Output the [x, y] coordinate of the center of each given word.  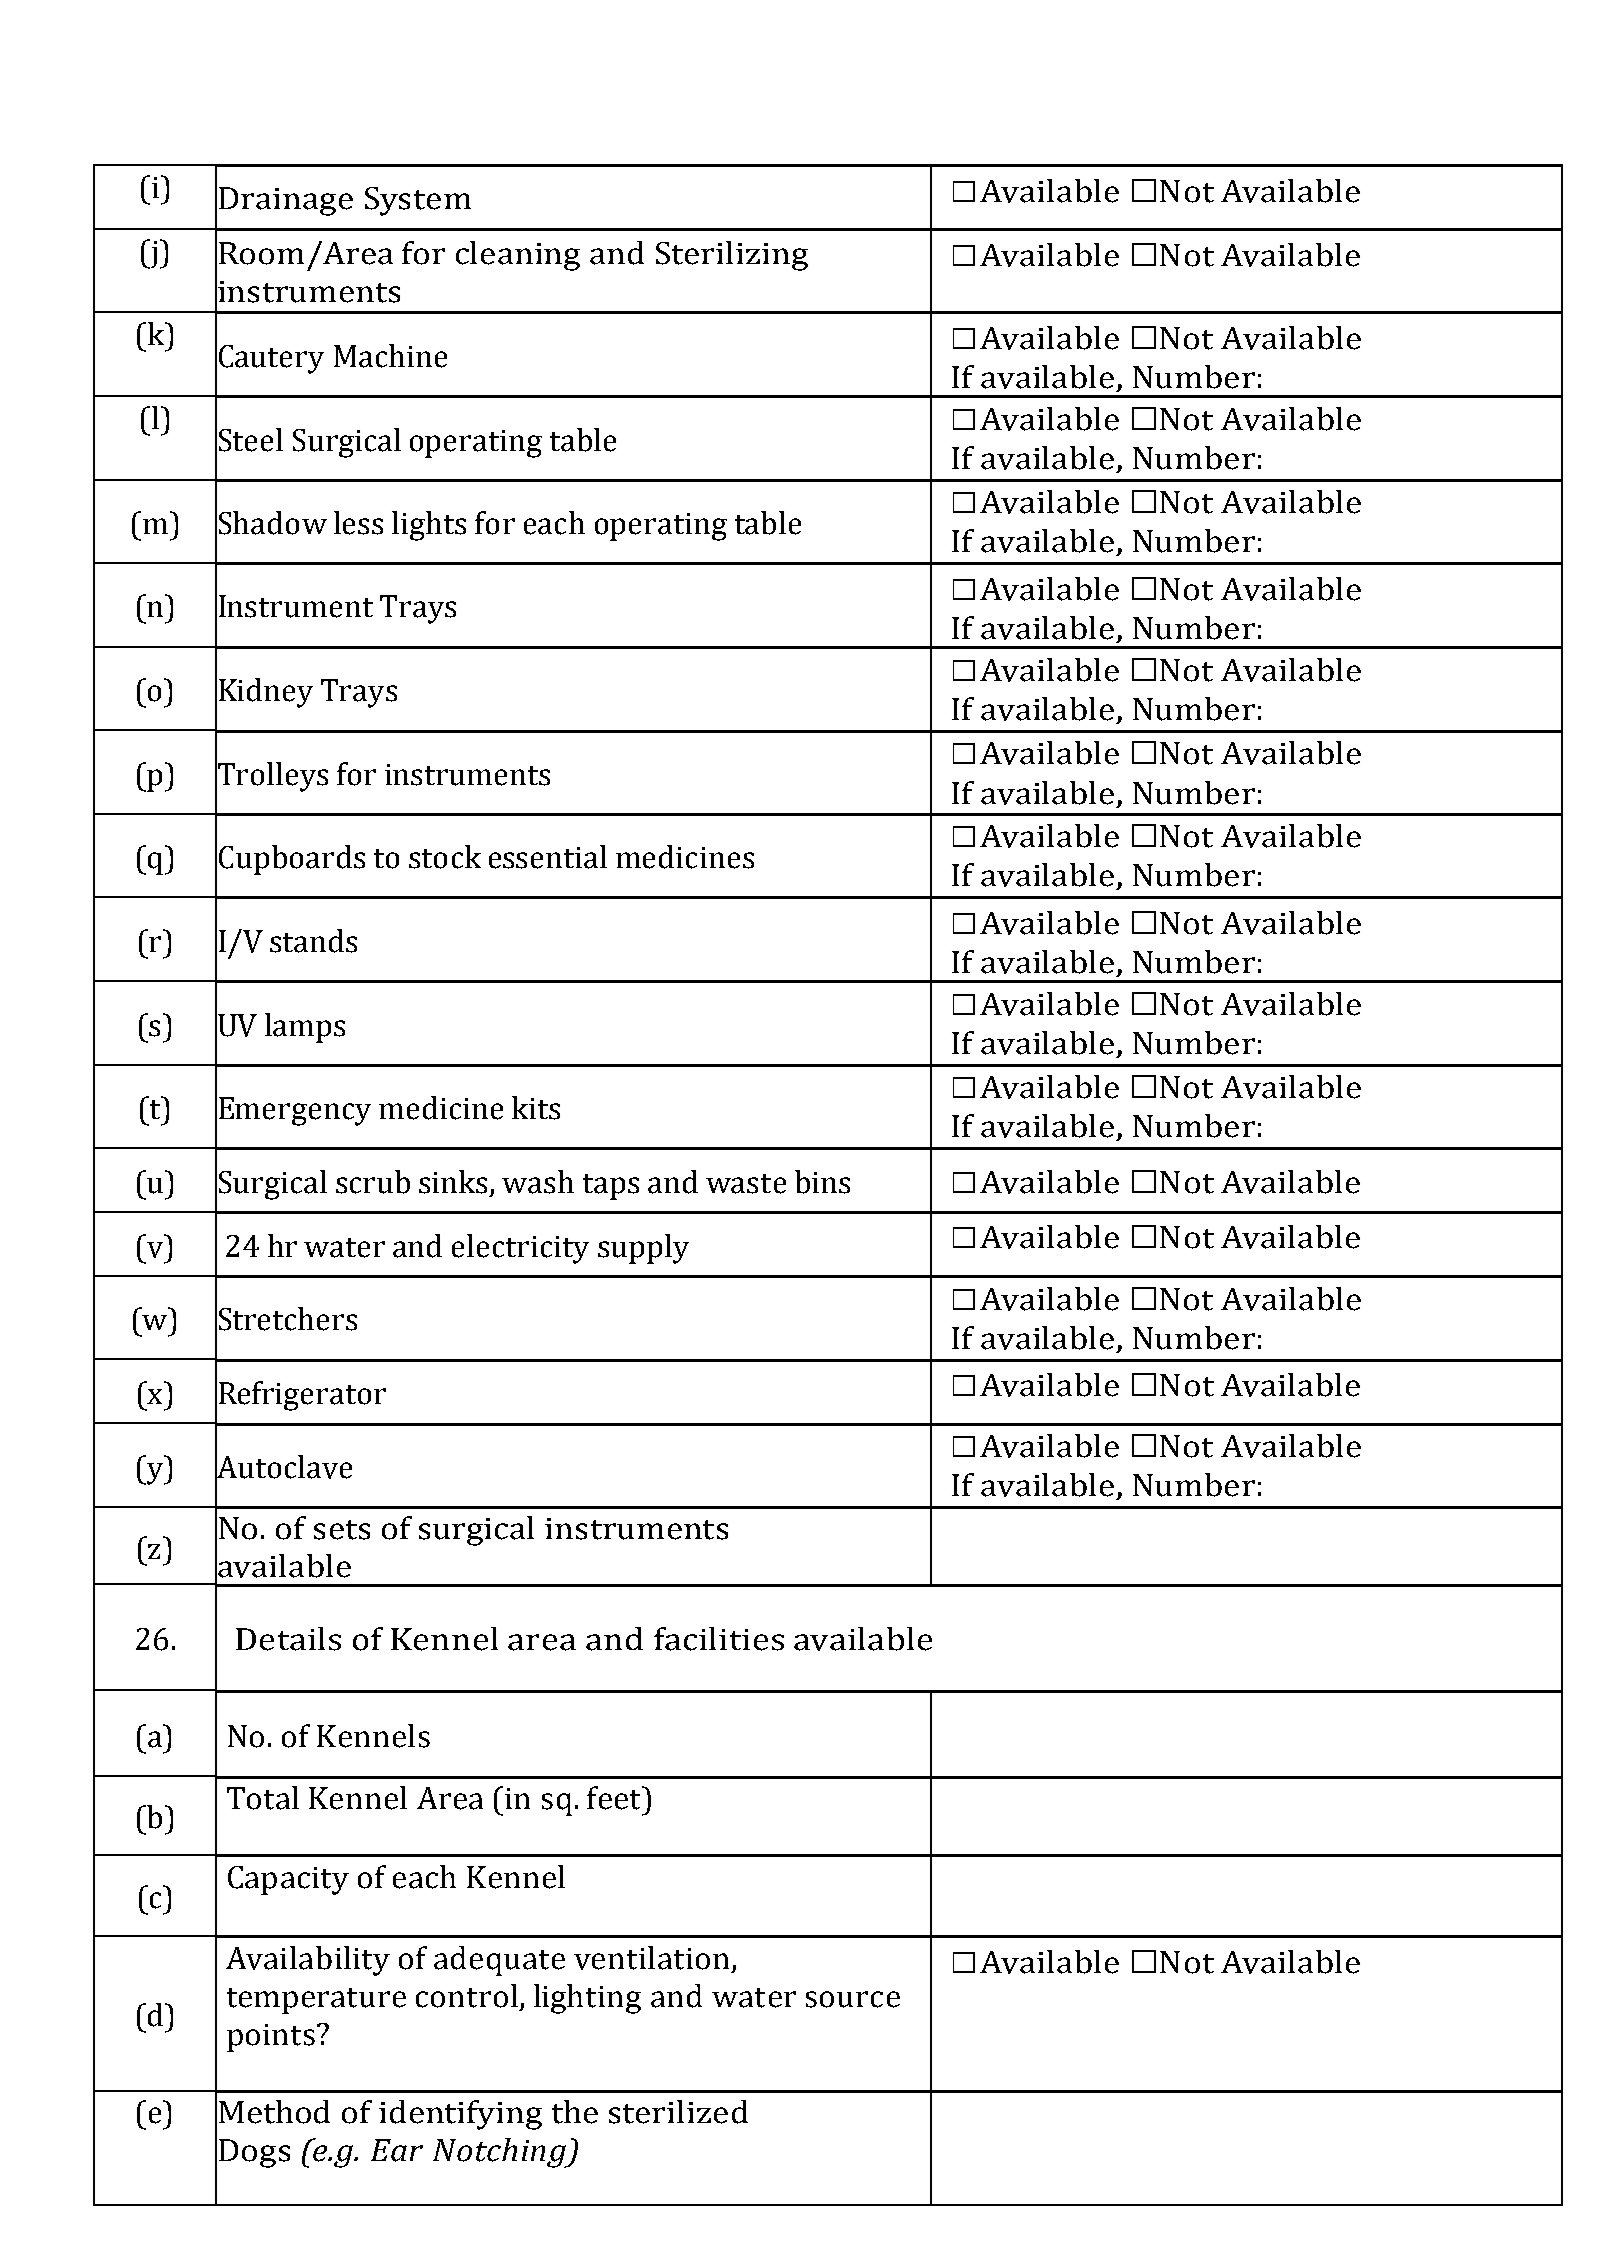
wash [538, 1182]
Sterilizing [732, 256]
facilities [719, 1639]
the [575, 2112]
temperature [316, 2001]
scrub [373, 1182]
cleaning [518, 256]
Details [288, 1639]
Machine [390, 356]
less [358, 523]
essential [548, 857]
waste [746, 1184]
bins [822, 1182]
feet [615, 1798]
